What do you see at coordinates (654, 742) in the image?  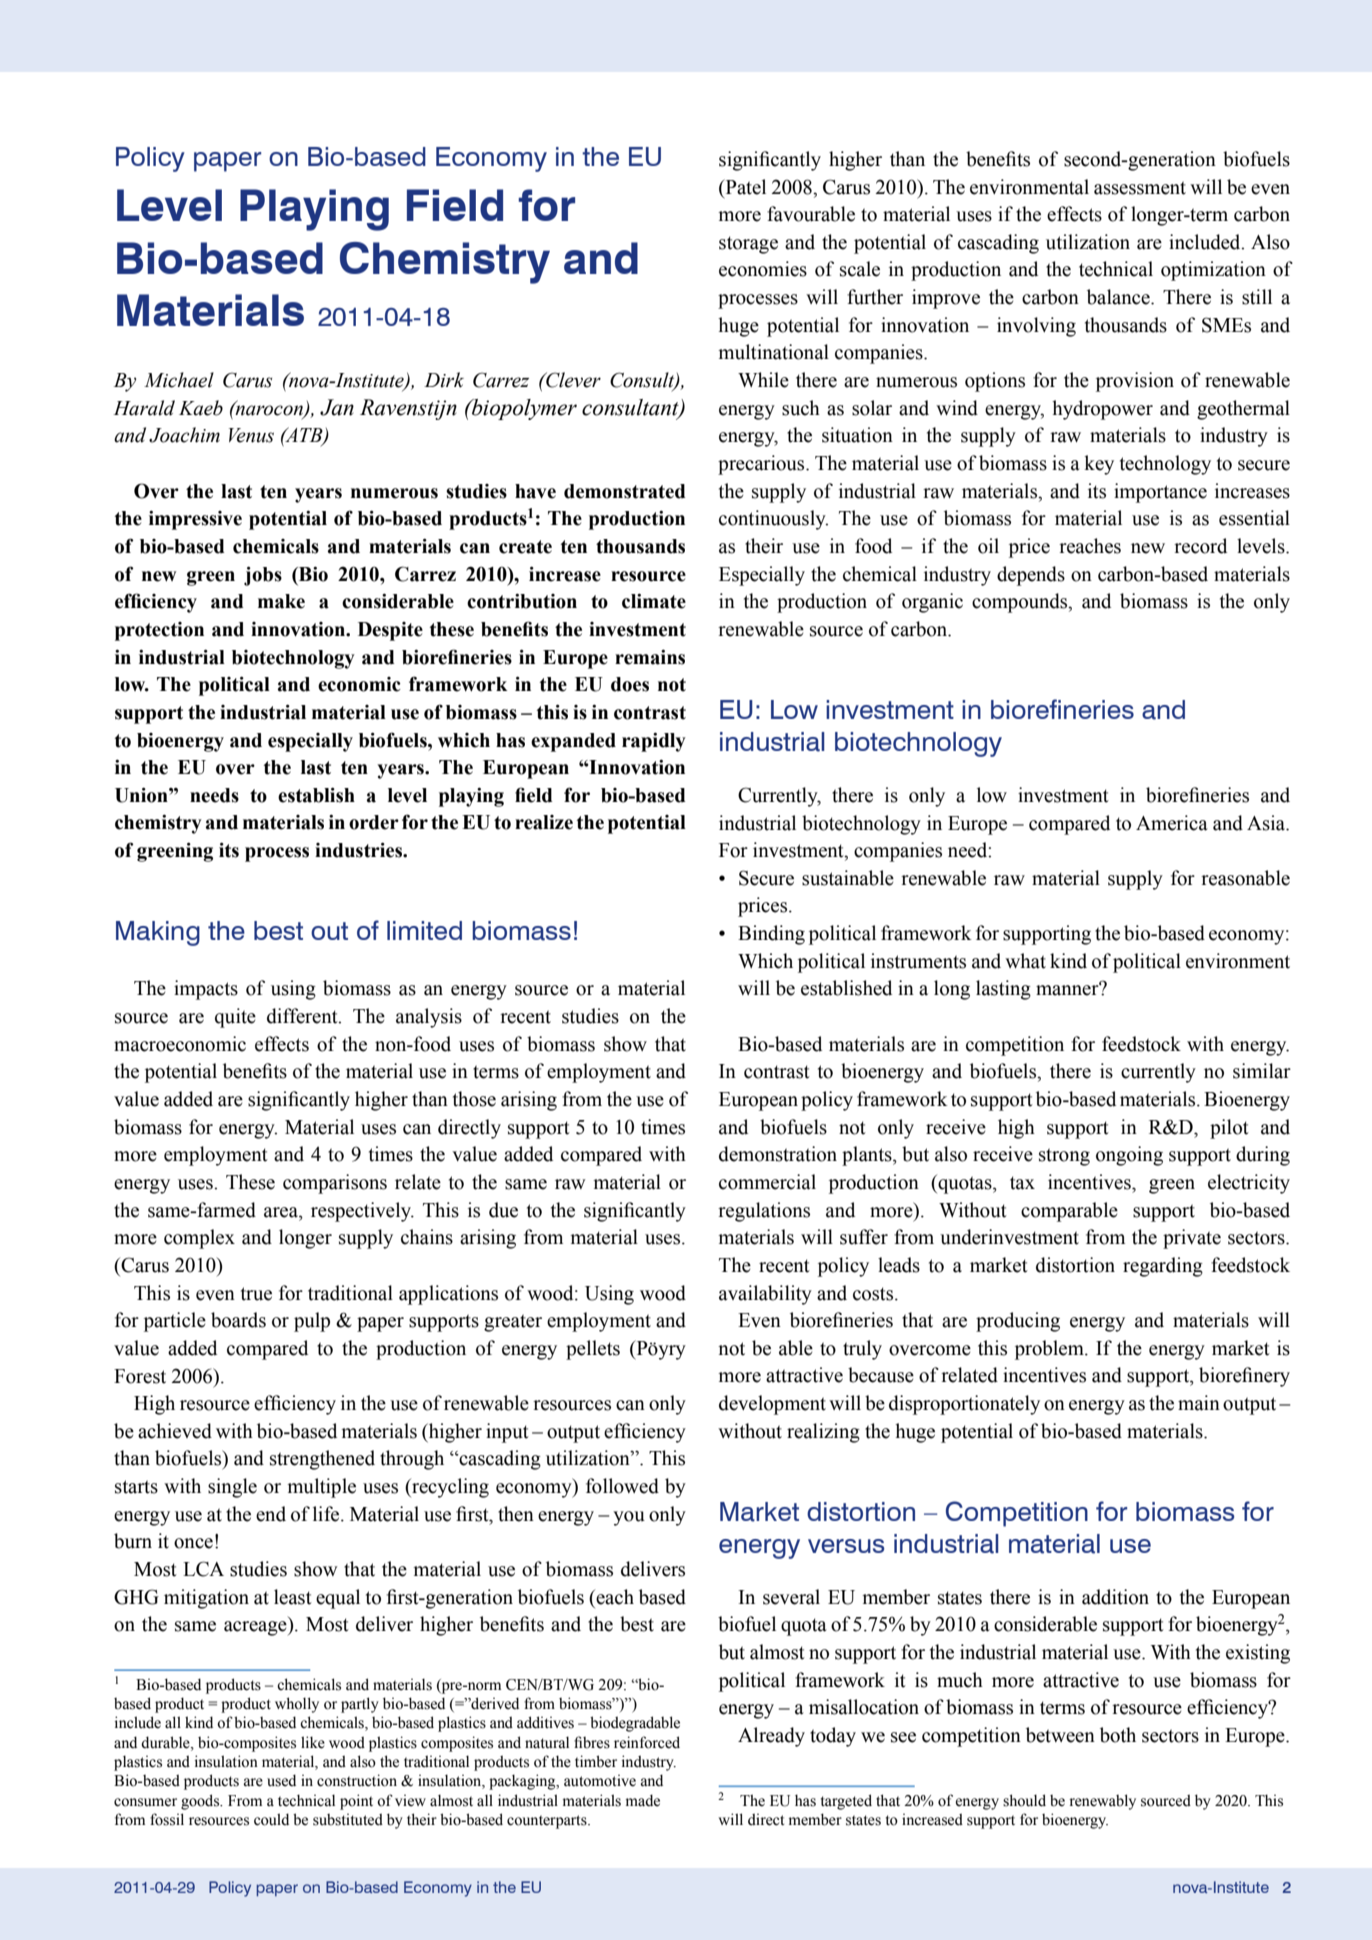 I see `rapidly` at bounding box center [654, 742].
